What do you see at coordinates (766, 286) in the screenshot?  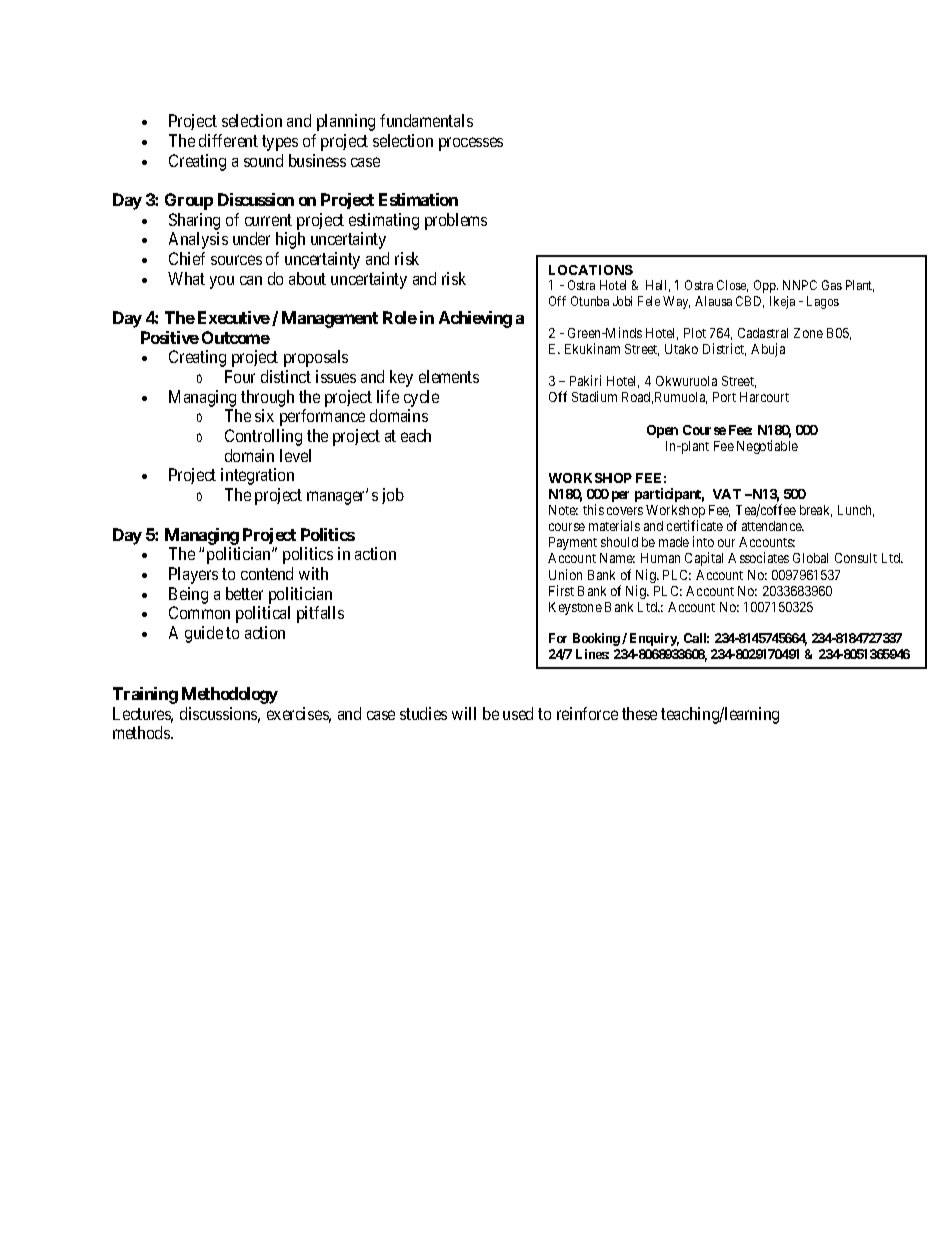 I see `Opp` at bounding box center [766, 286].
